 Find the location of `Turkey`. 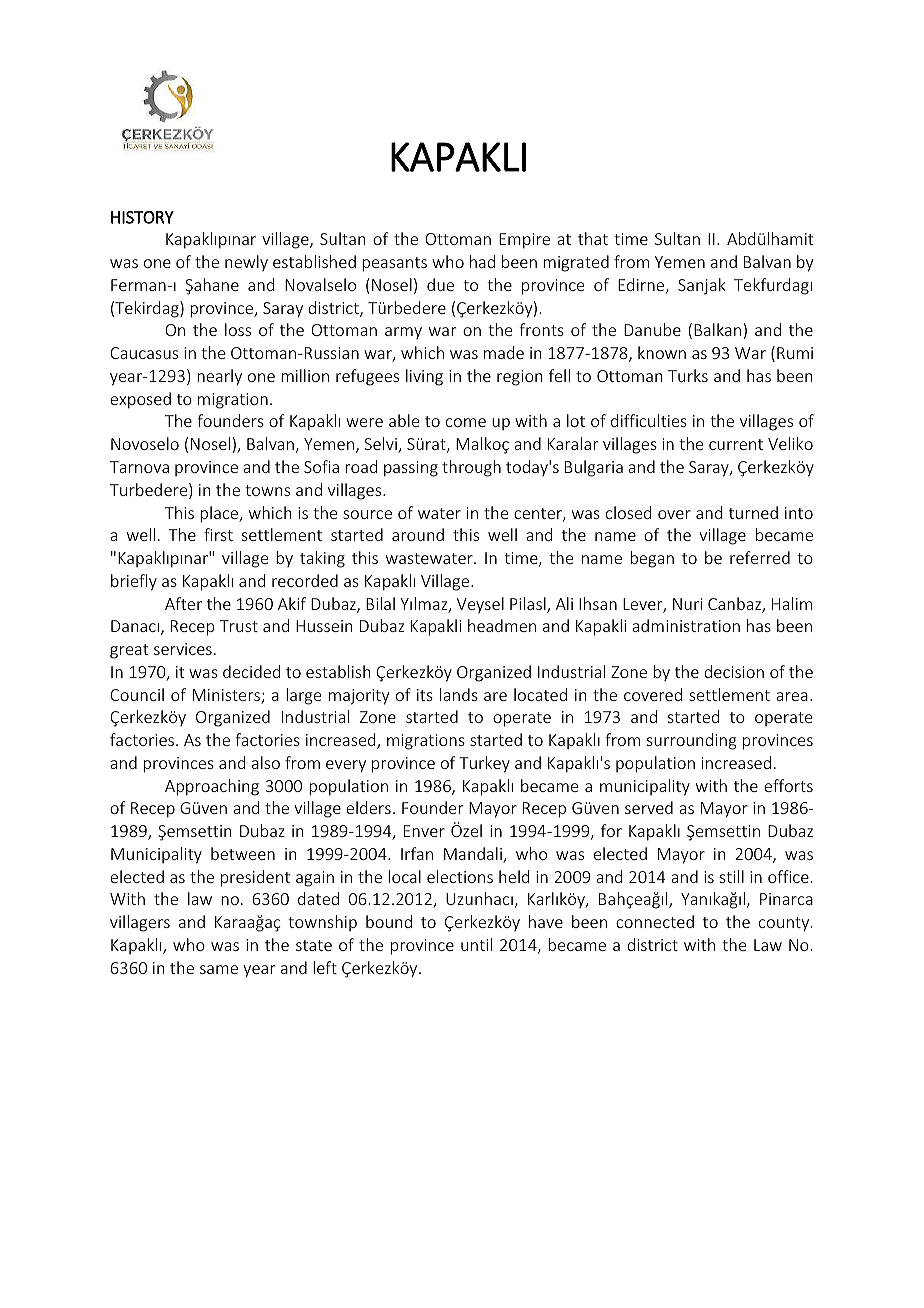

Turkey is located at coordinates (484, 764).
